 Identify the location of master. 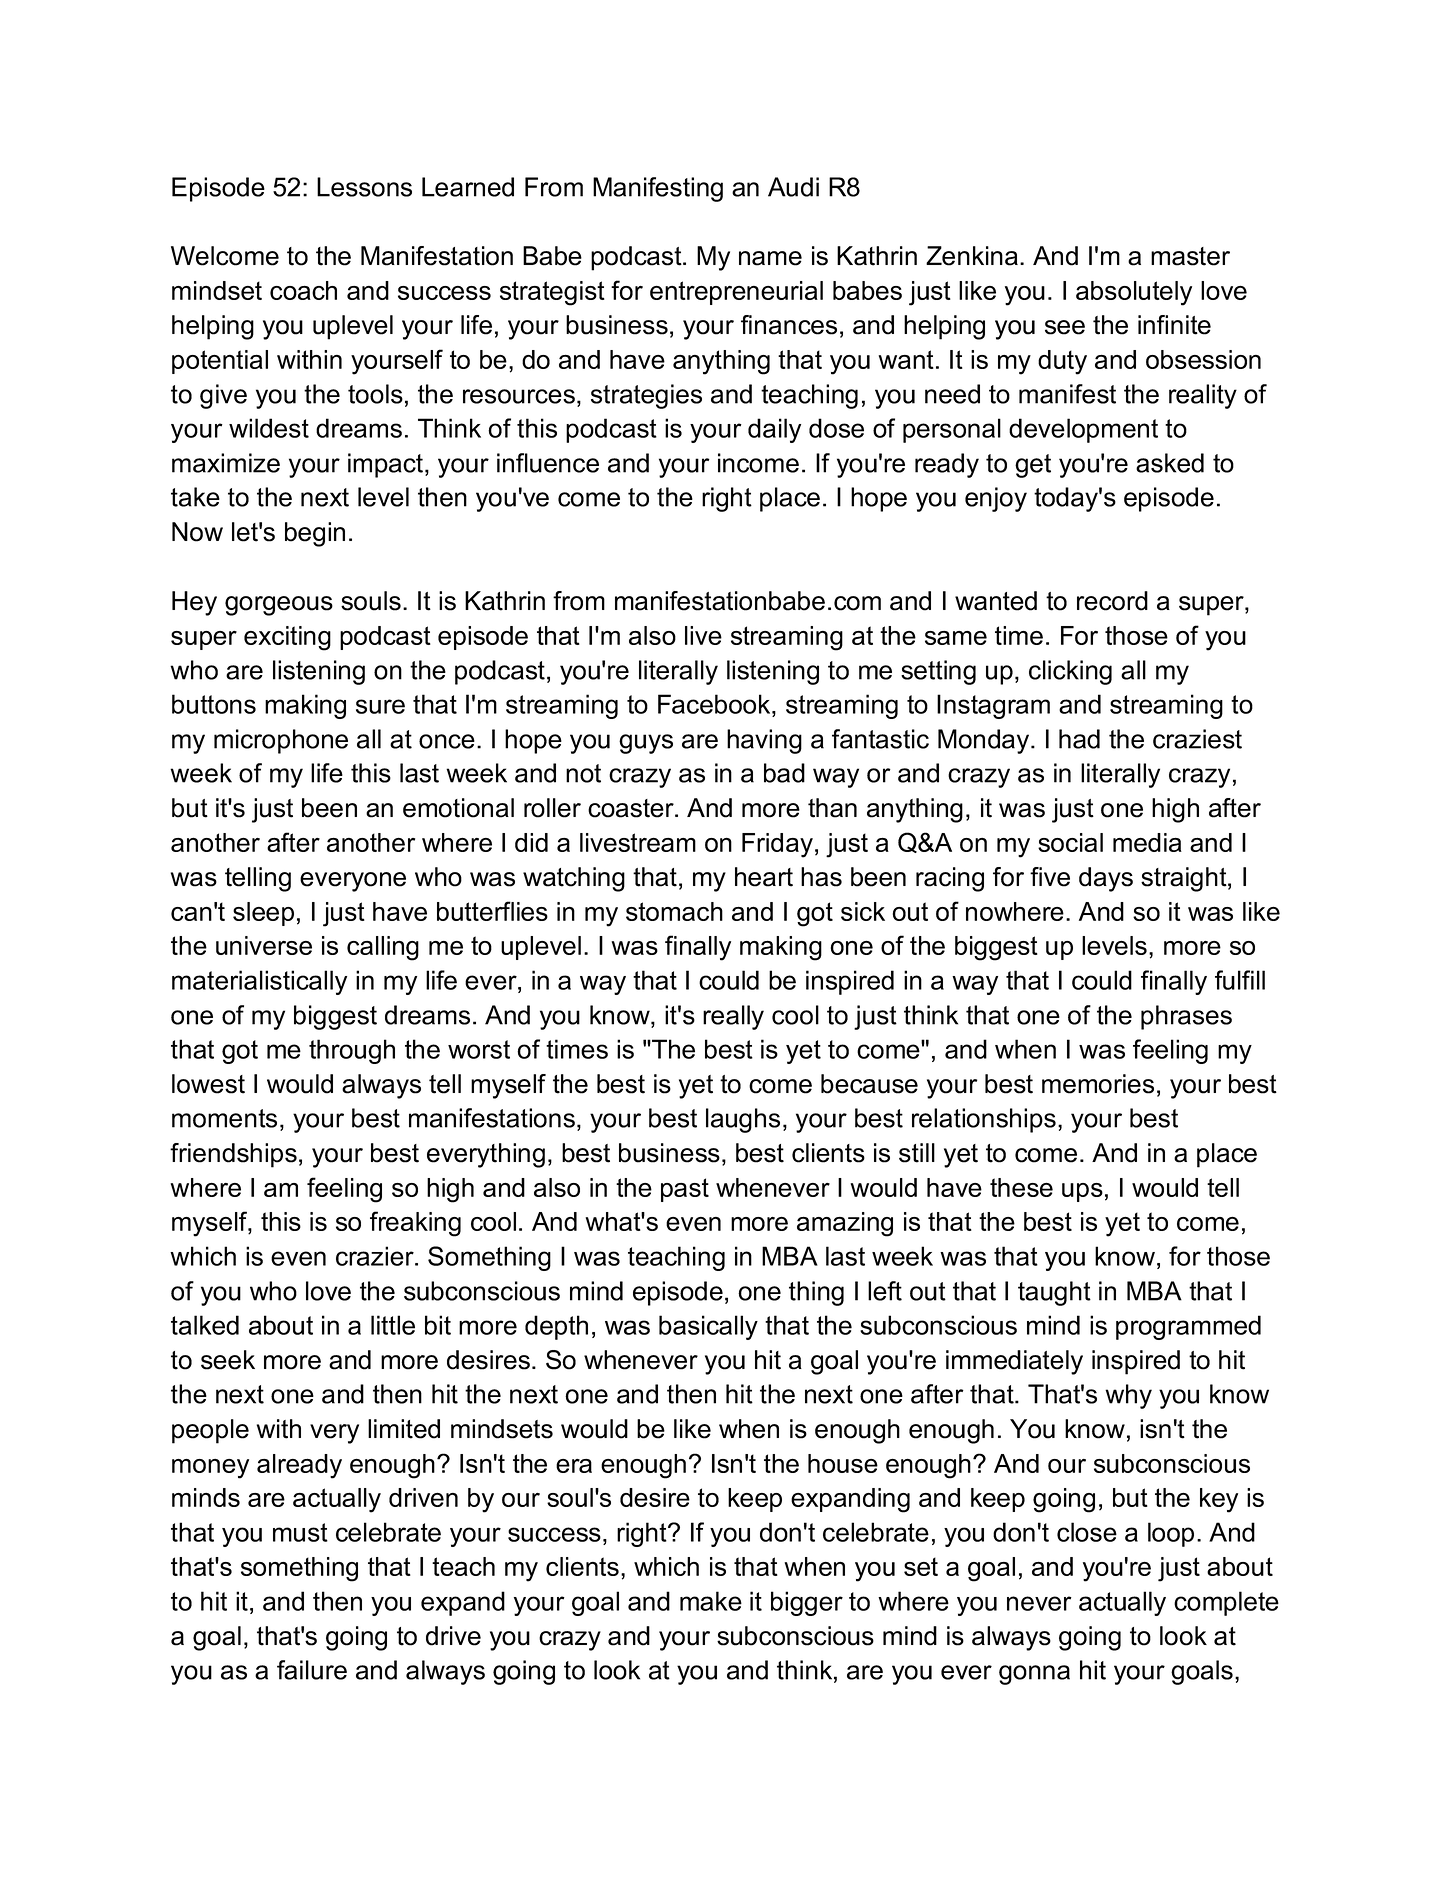
(1190, 256).
